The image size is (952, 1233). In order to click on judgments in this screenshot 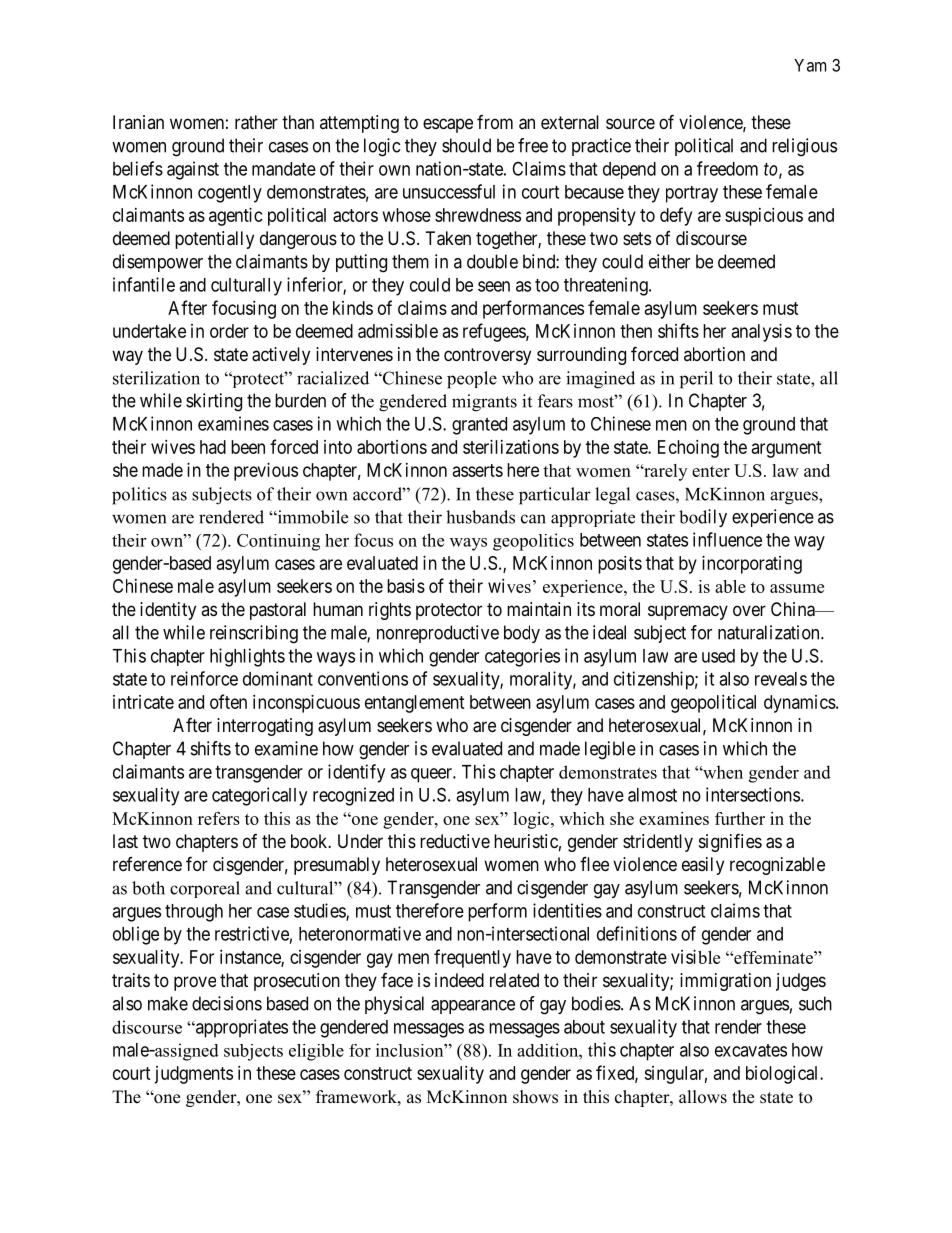, I will do `click(193, 1075)`.
